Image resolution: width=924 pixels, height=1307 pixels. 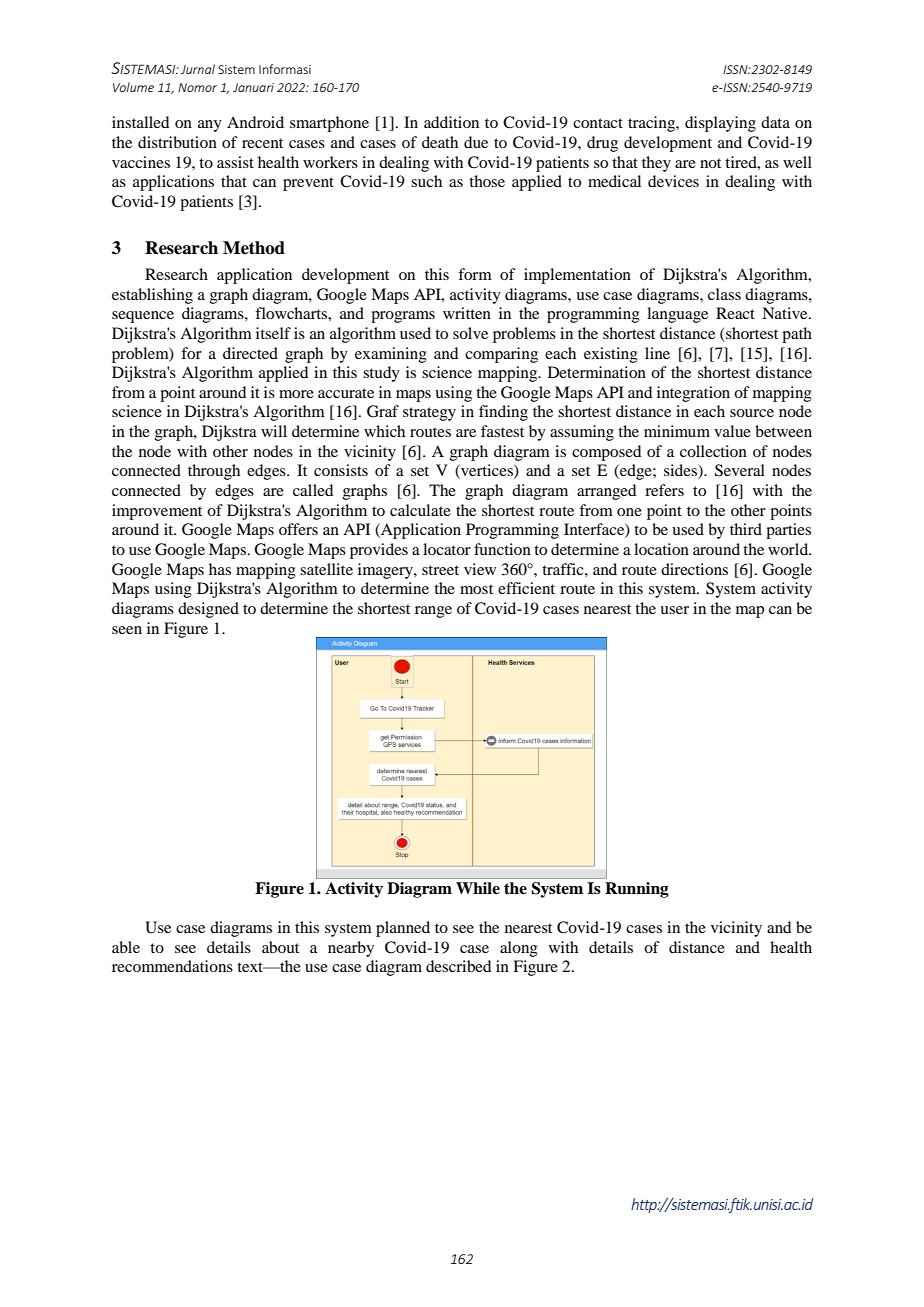 What do you see at coordinates (157, 512) in the screenshot?
I see `improvement` at bounding box center [157, 512].
